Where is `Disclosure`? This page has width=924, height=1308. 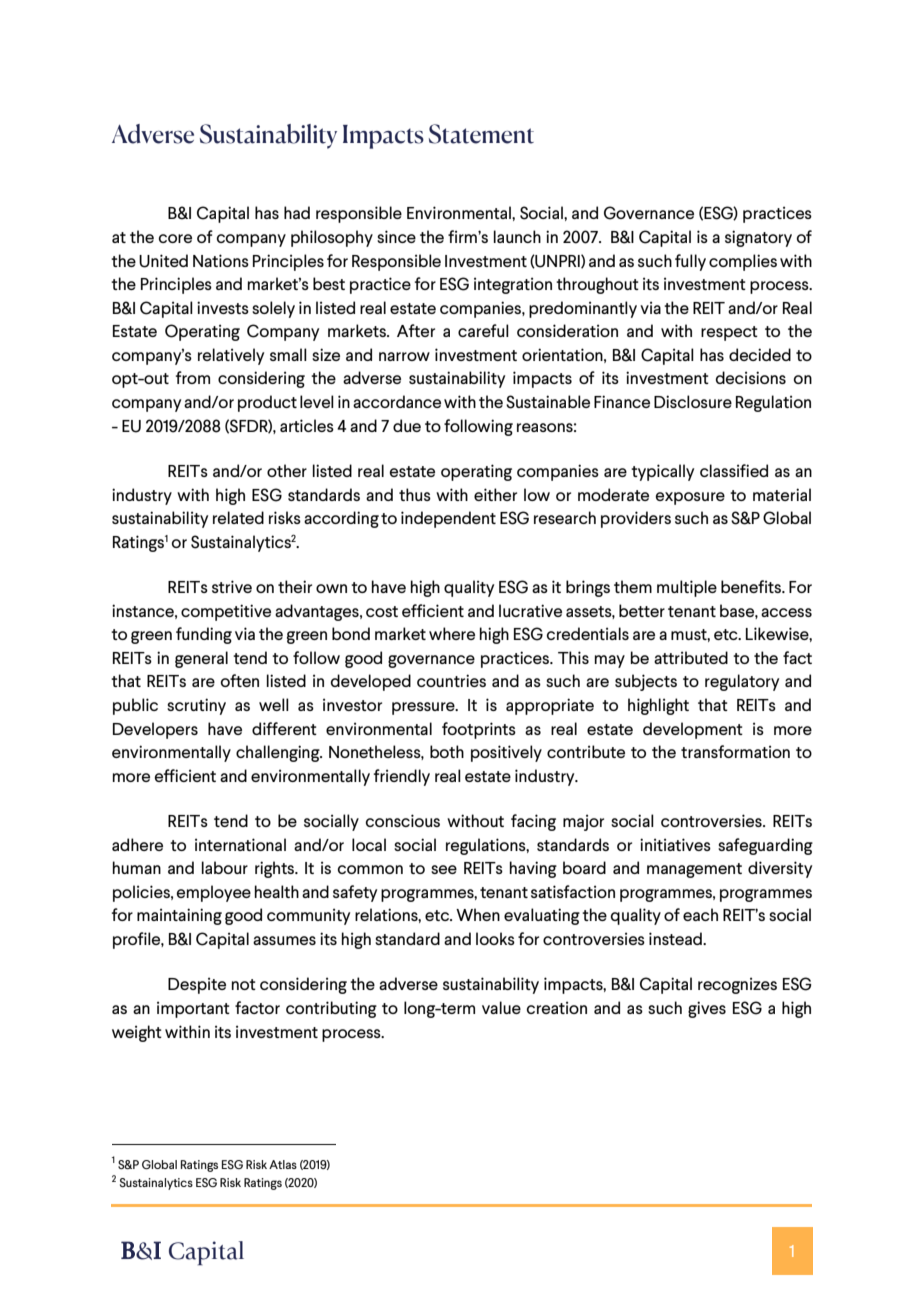
Disclosure is located at coordinates (693, 401).
